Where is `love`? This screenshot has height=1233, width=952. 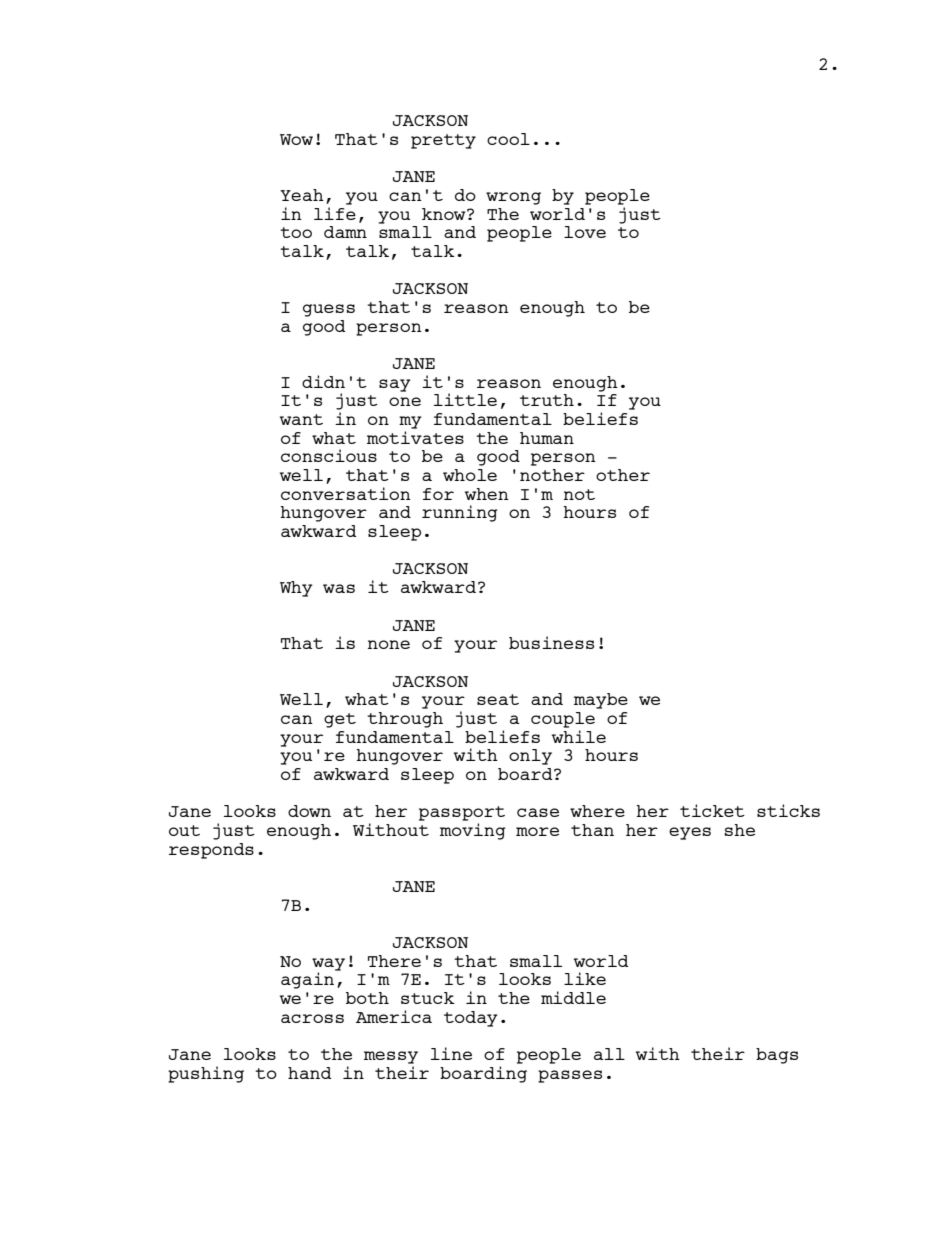
love is located at coordinates (585, 232).
